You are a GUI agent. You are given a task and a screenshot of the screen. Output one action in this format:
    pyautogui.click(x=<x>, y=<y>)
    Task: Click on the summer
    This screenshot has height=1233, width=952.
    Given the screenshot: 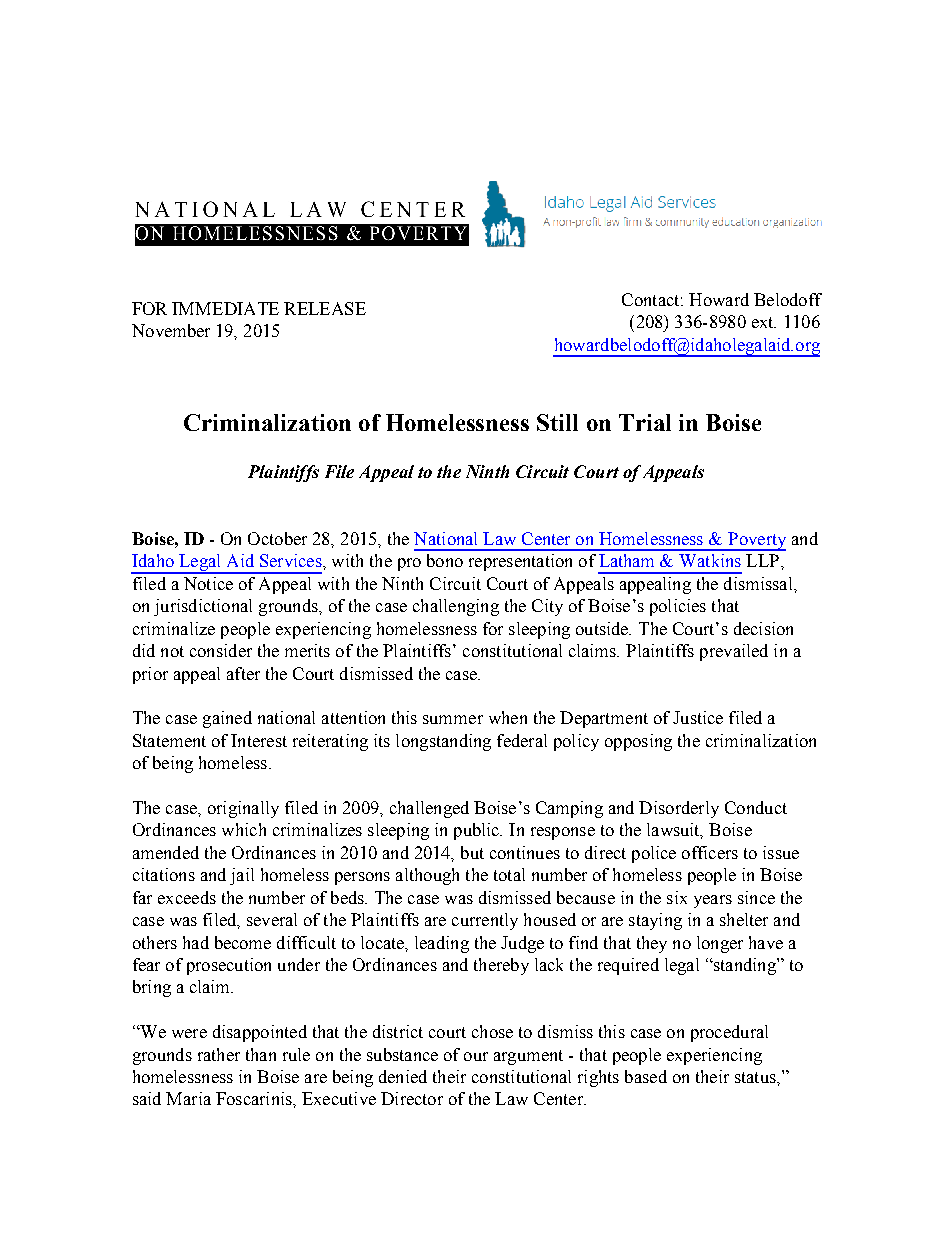 What is the action you would take?
    pyautogui.click(x=453, y=719)
